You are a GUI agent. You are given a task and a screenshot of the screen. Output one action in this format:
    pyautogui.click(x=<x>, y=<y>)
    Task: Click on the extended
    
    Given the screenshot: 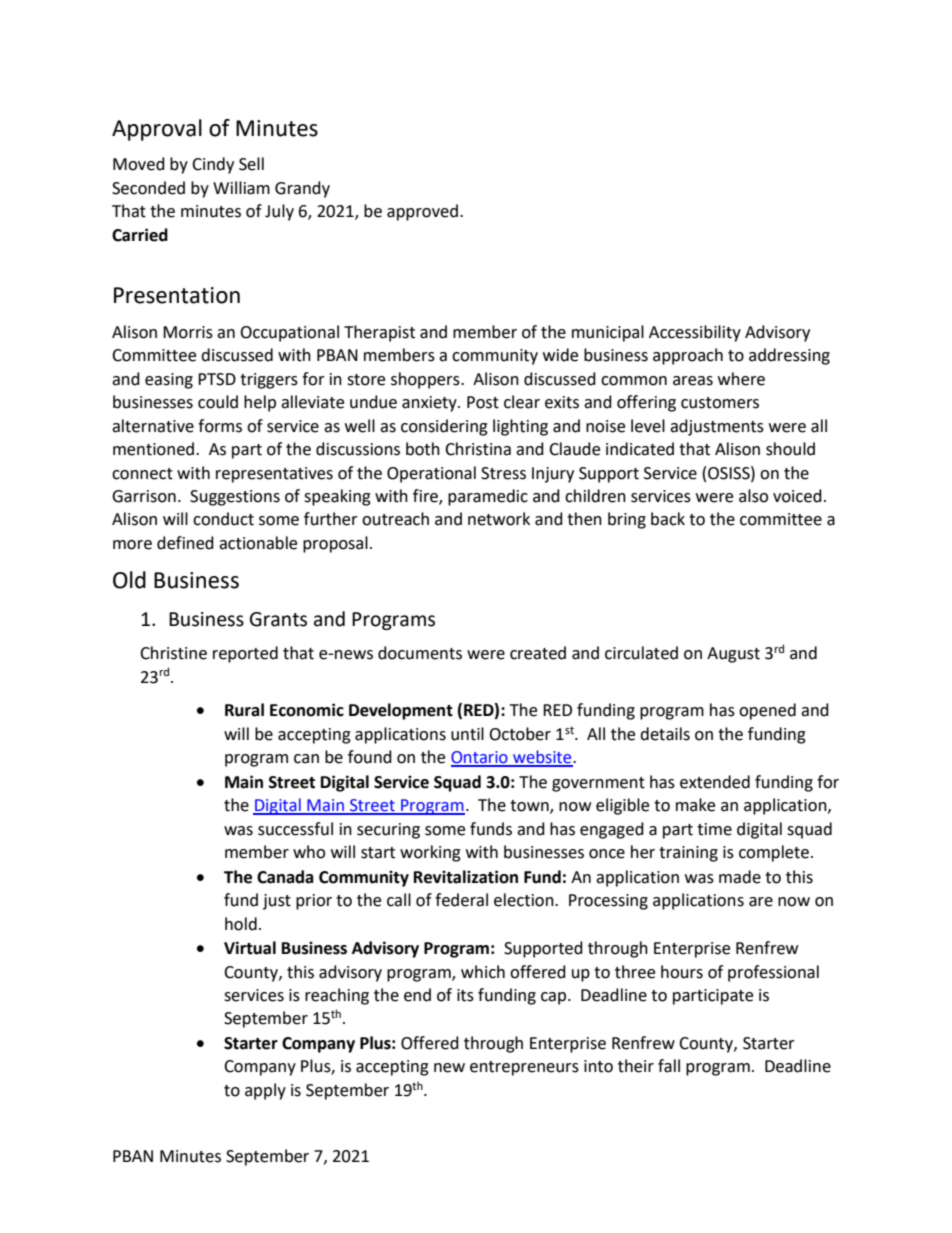 What is the action you would take?
    pyautogui.click(x=715, y=782)
